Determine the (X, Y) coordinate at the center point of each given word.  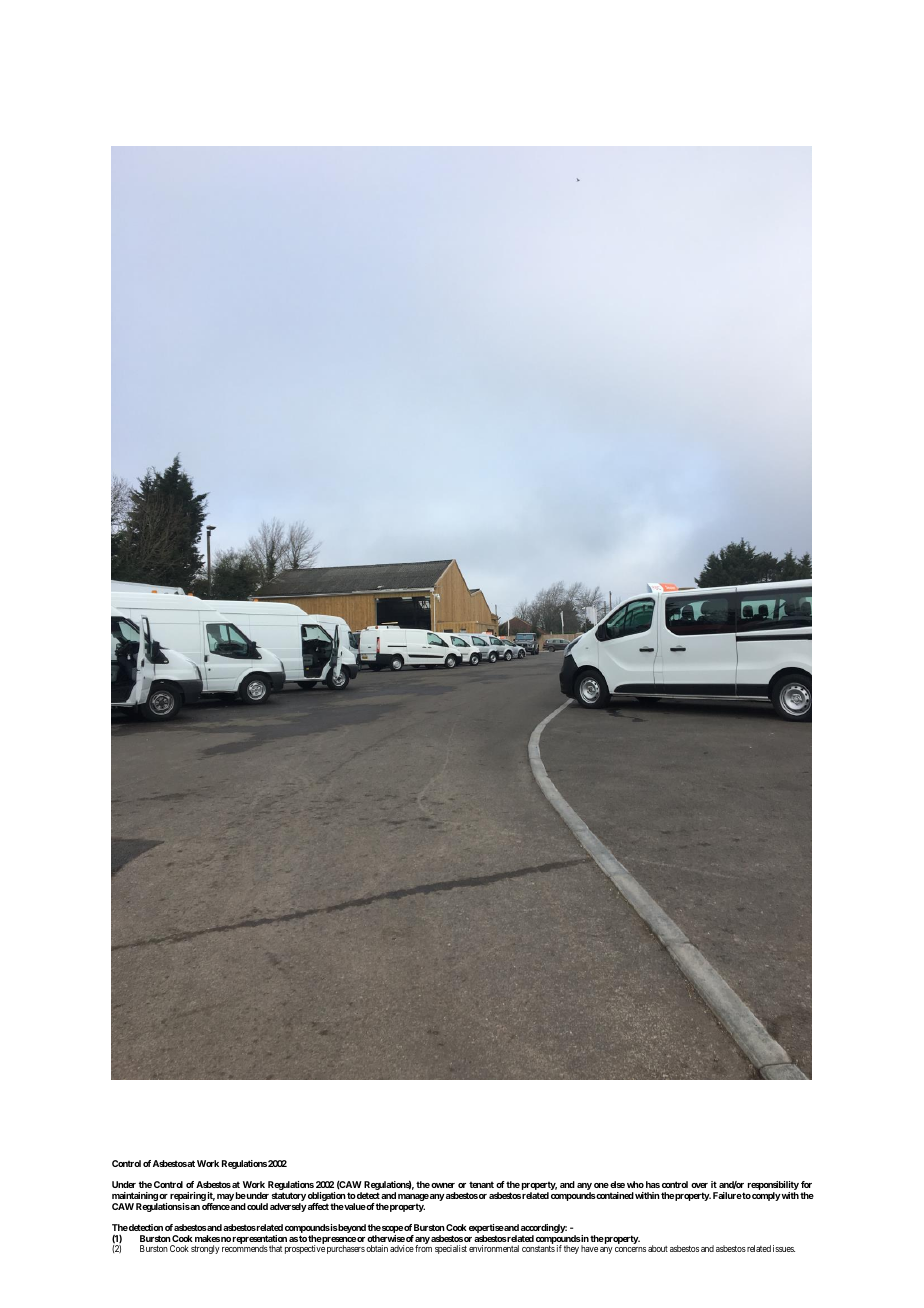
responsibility (773, 1187)
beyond (351, 1228)
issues (784, 1248)
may (225, 1197)
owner (443, 1185)
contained (614, 1195)
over (699, 1185)
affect (317, 1206)
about (658, 1248)
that (275, 1248)
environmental (494, 1248)
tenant (481, 1184)
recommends (245, 1248)
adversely (288, 1207)
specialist (451, 1249)
